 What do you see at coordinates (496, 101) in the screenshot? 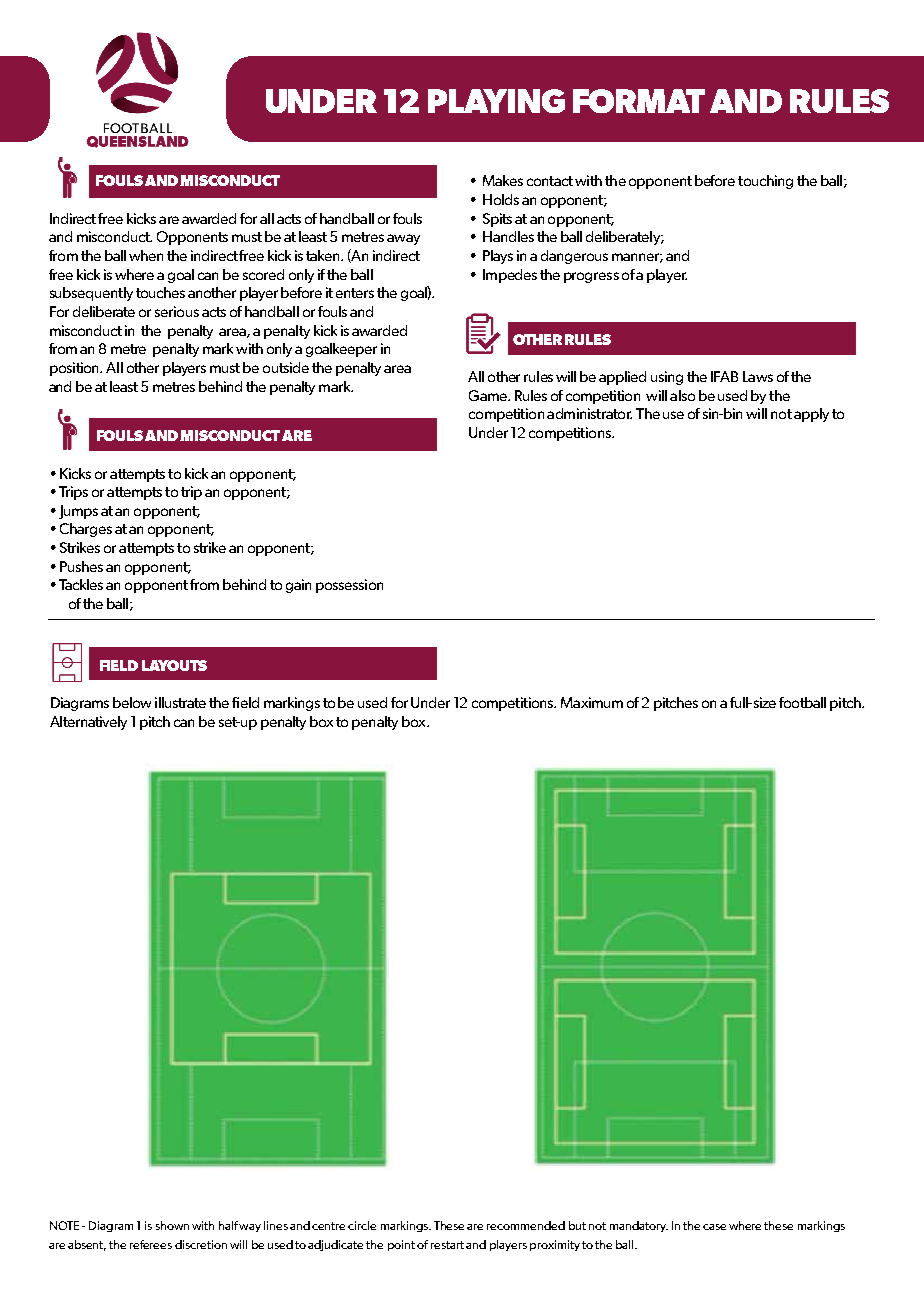
I see `PLAYING` at bounding box center [496, 101].
